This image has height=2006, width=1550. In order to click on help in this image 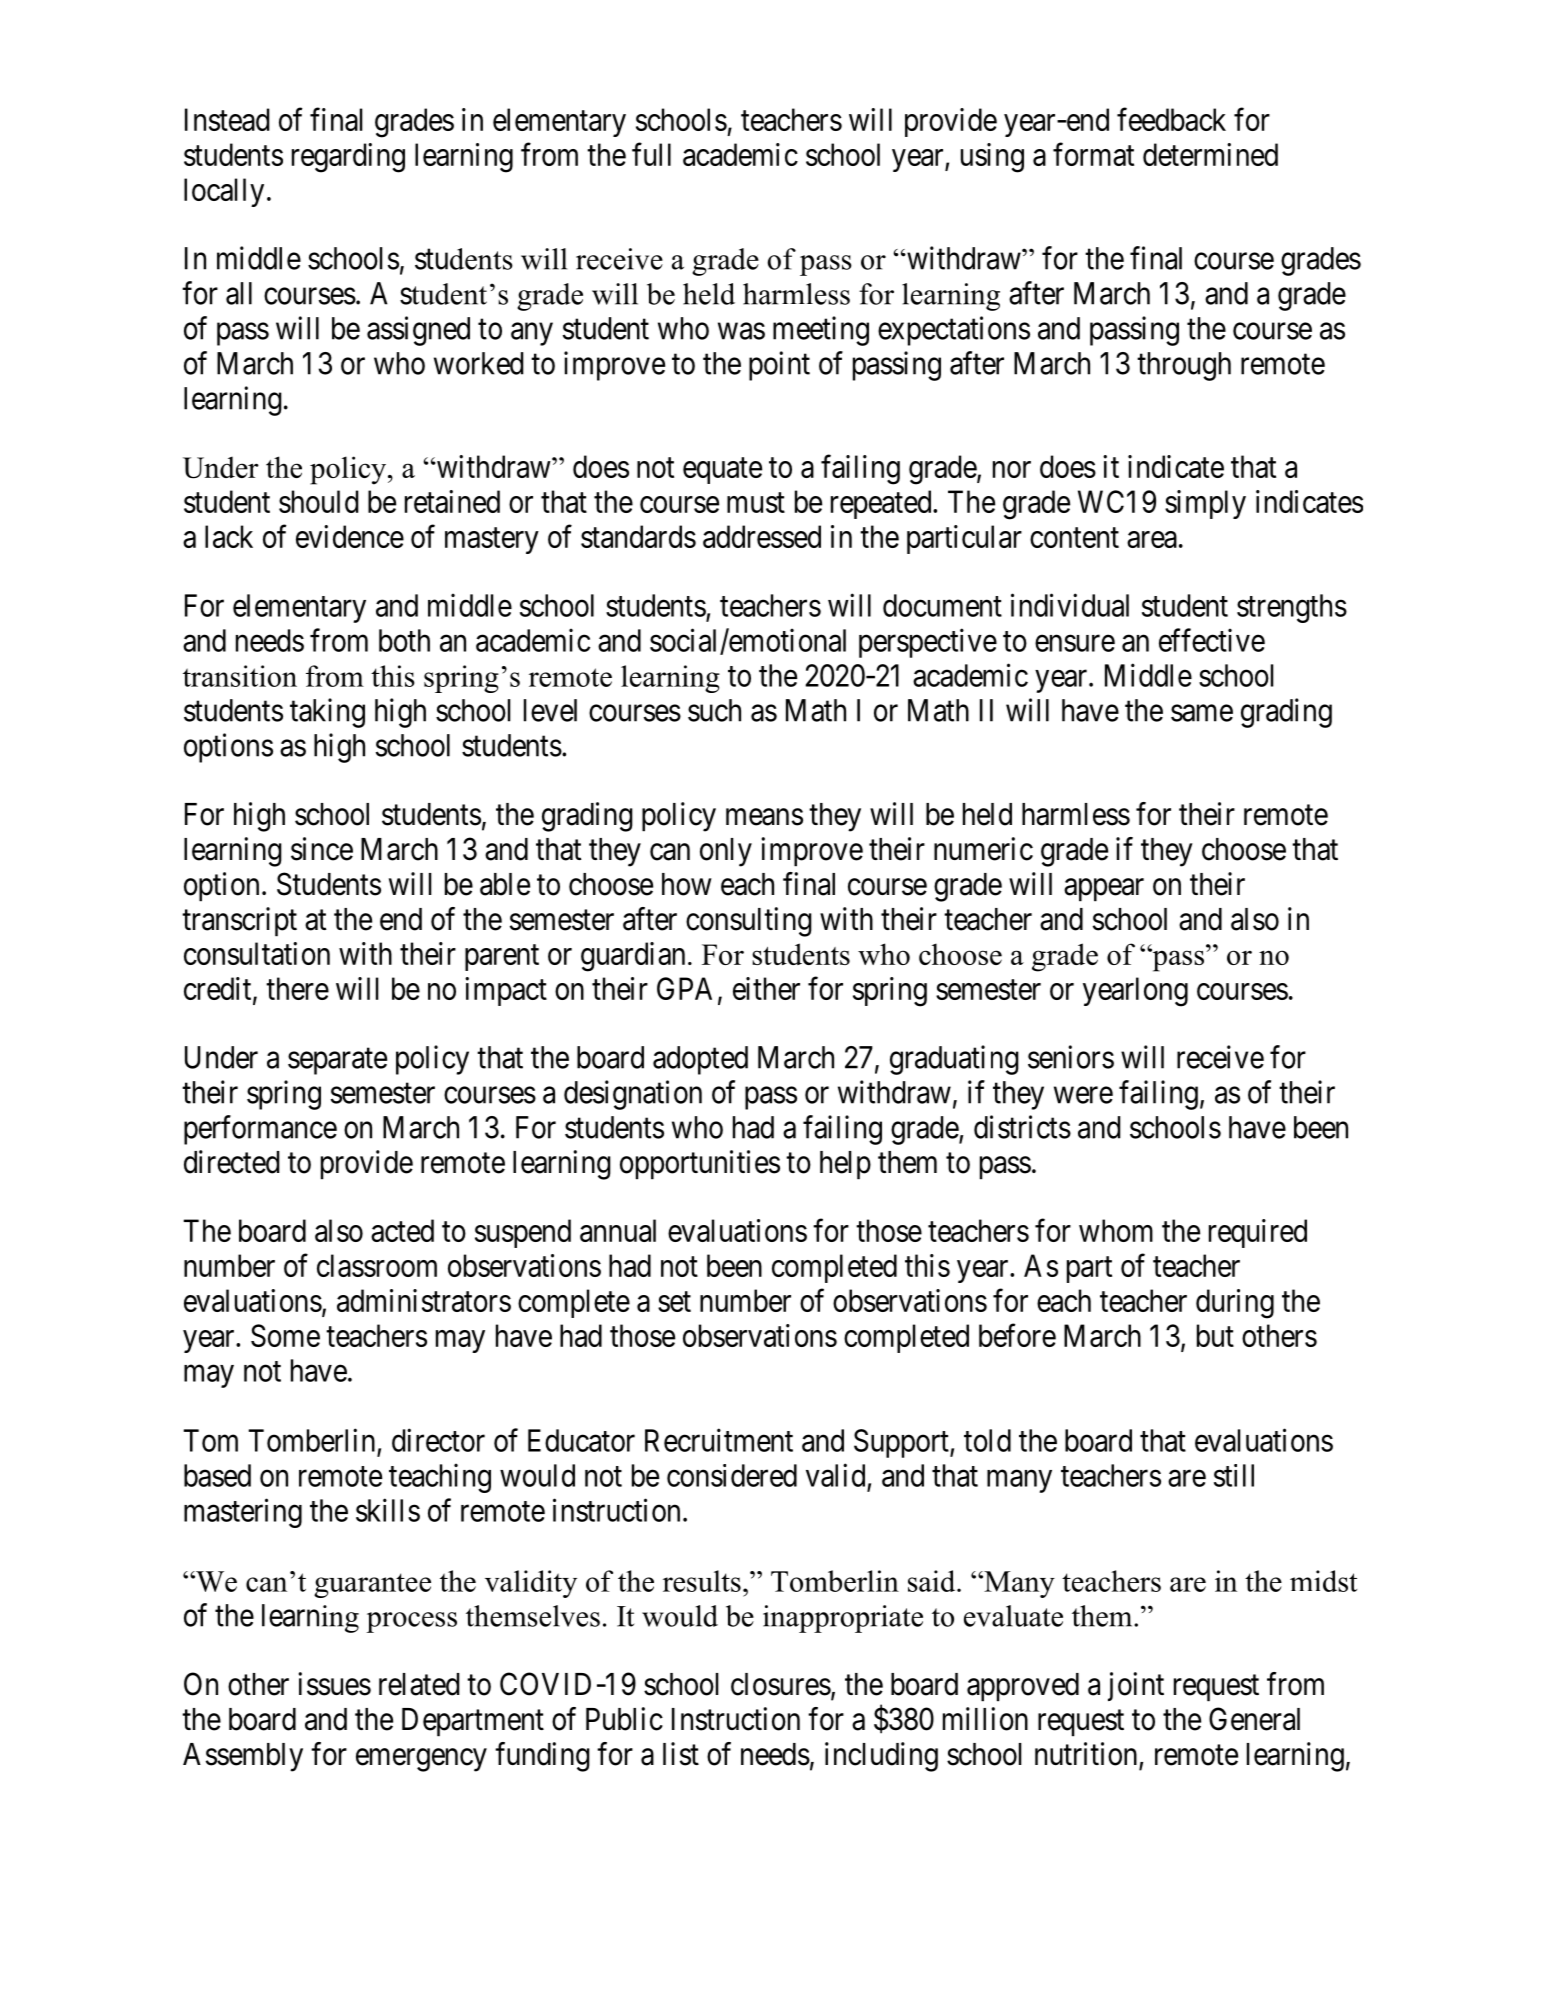, I will do `click(845, 1165)`.
